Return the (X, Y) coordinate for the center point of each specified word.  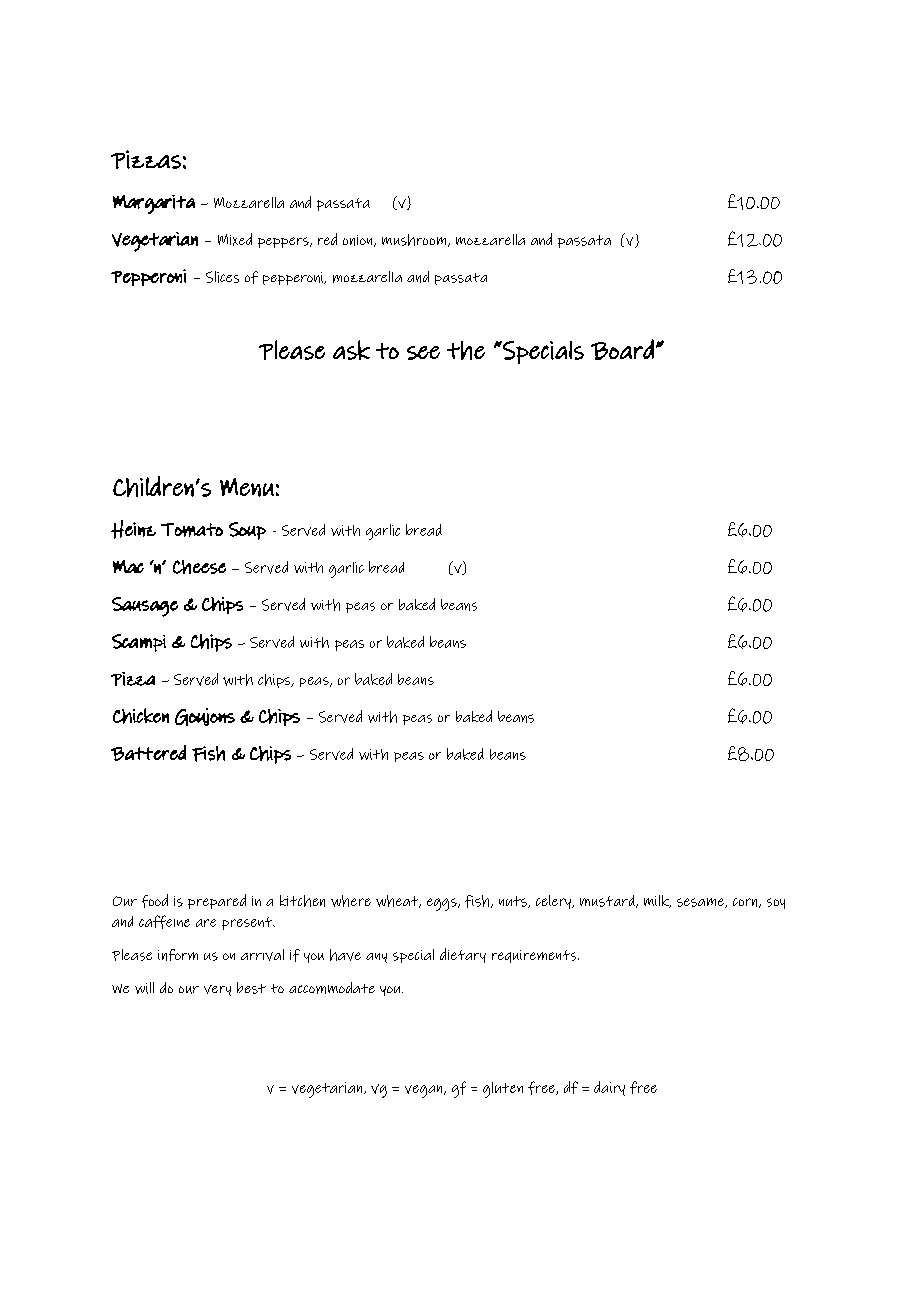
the (466, 350)
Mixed (235, 239)
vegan (425, 1091)
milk (657, 901)
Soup (247, 531)
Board (622, 349)
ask (351, 350)
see (423, 353)
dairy (609, 1088)
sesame (701, 903)
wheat (398, 901)
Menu (247, 487)
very (217, 990)
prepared (217, 901)
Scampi (139, 643)
